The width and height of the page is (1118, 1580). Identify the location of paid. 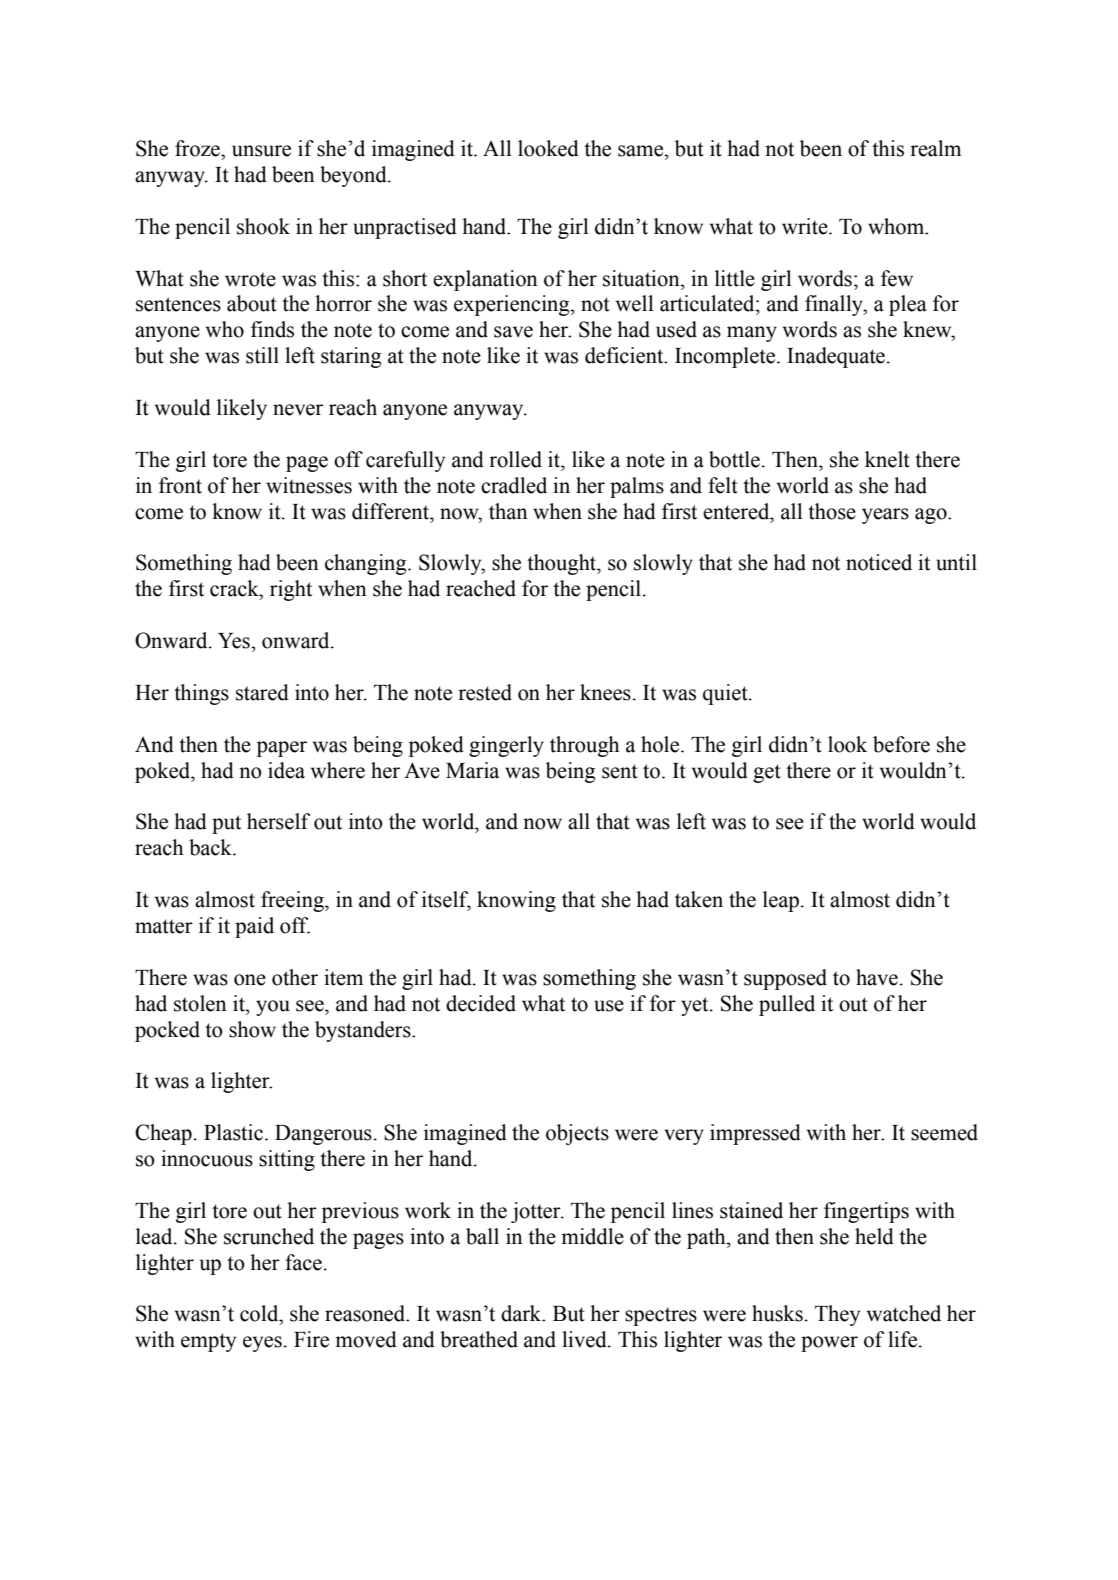
(254, 927).
